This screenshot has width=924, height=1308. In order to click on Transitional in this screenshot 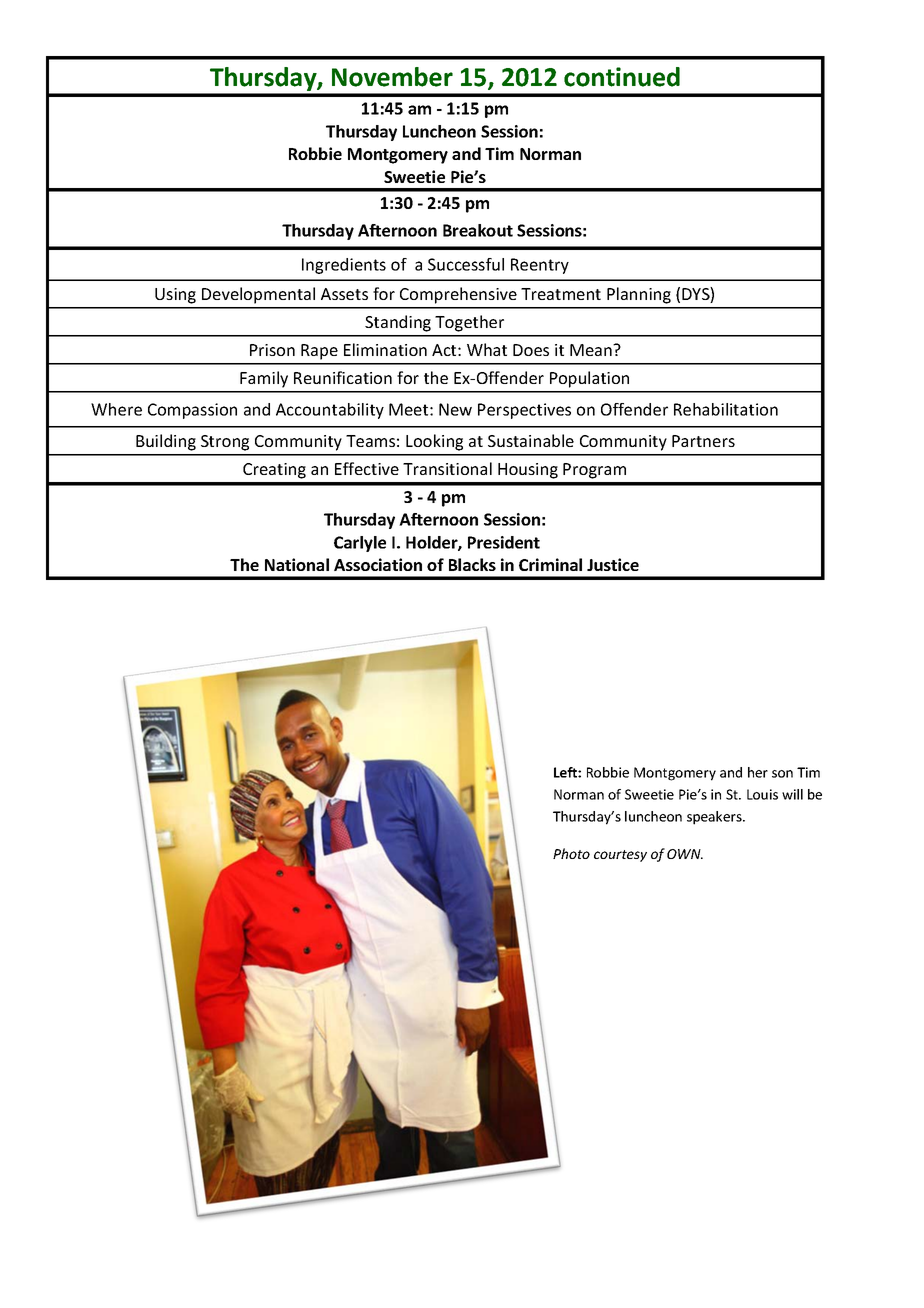, I will do `click(447, 468)`.
